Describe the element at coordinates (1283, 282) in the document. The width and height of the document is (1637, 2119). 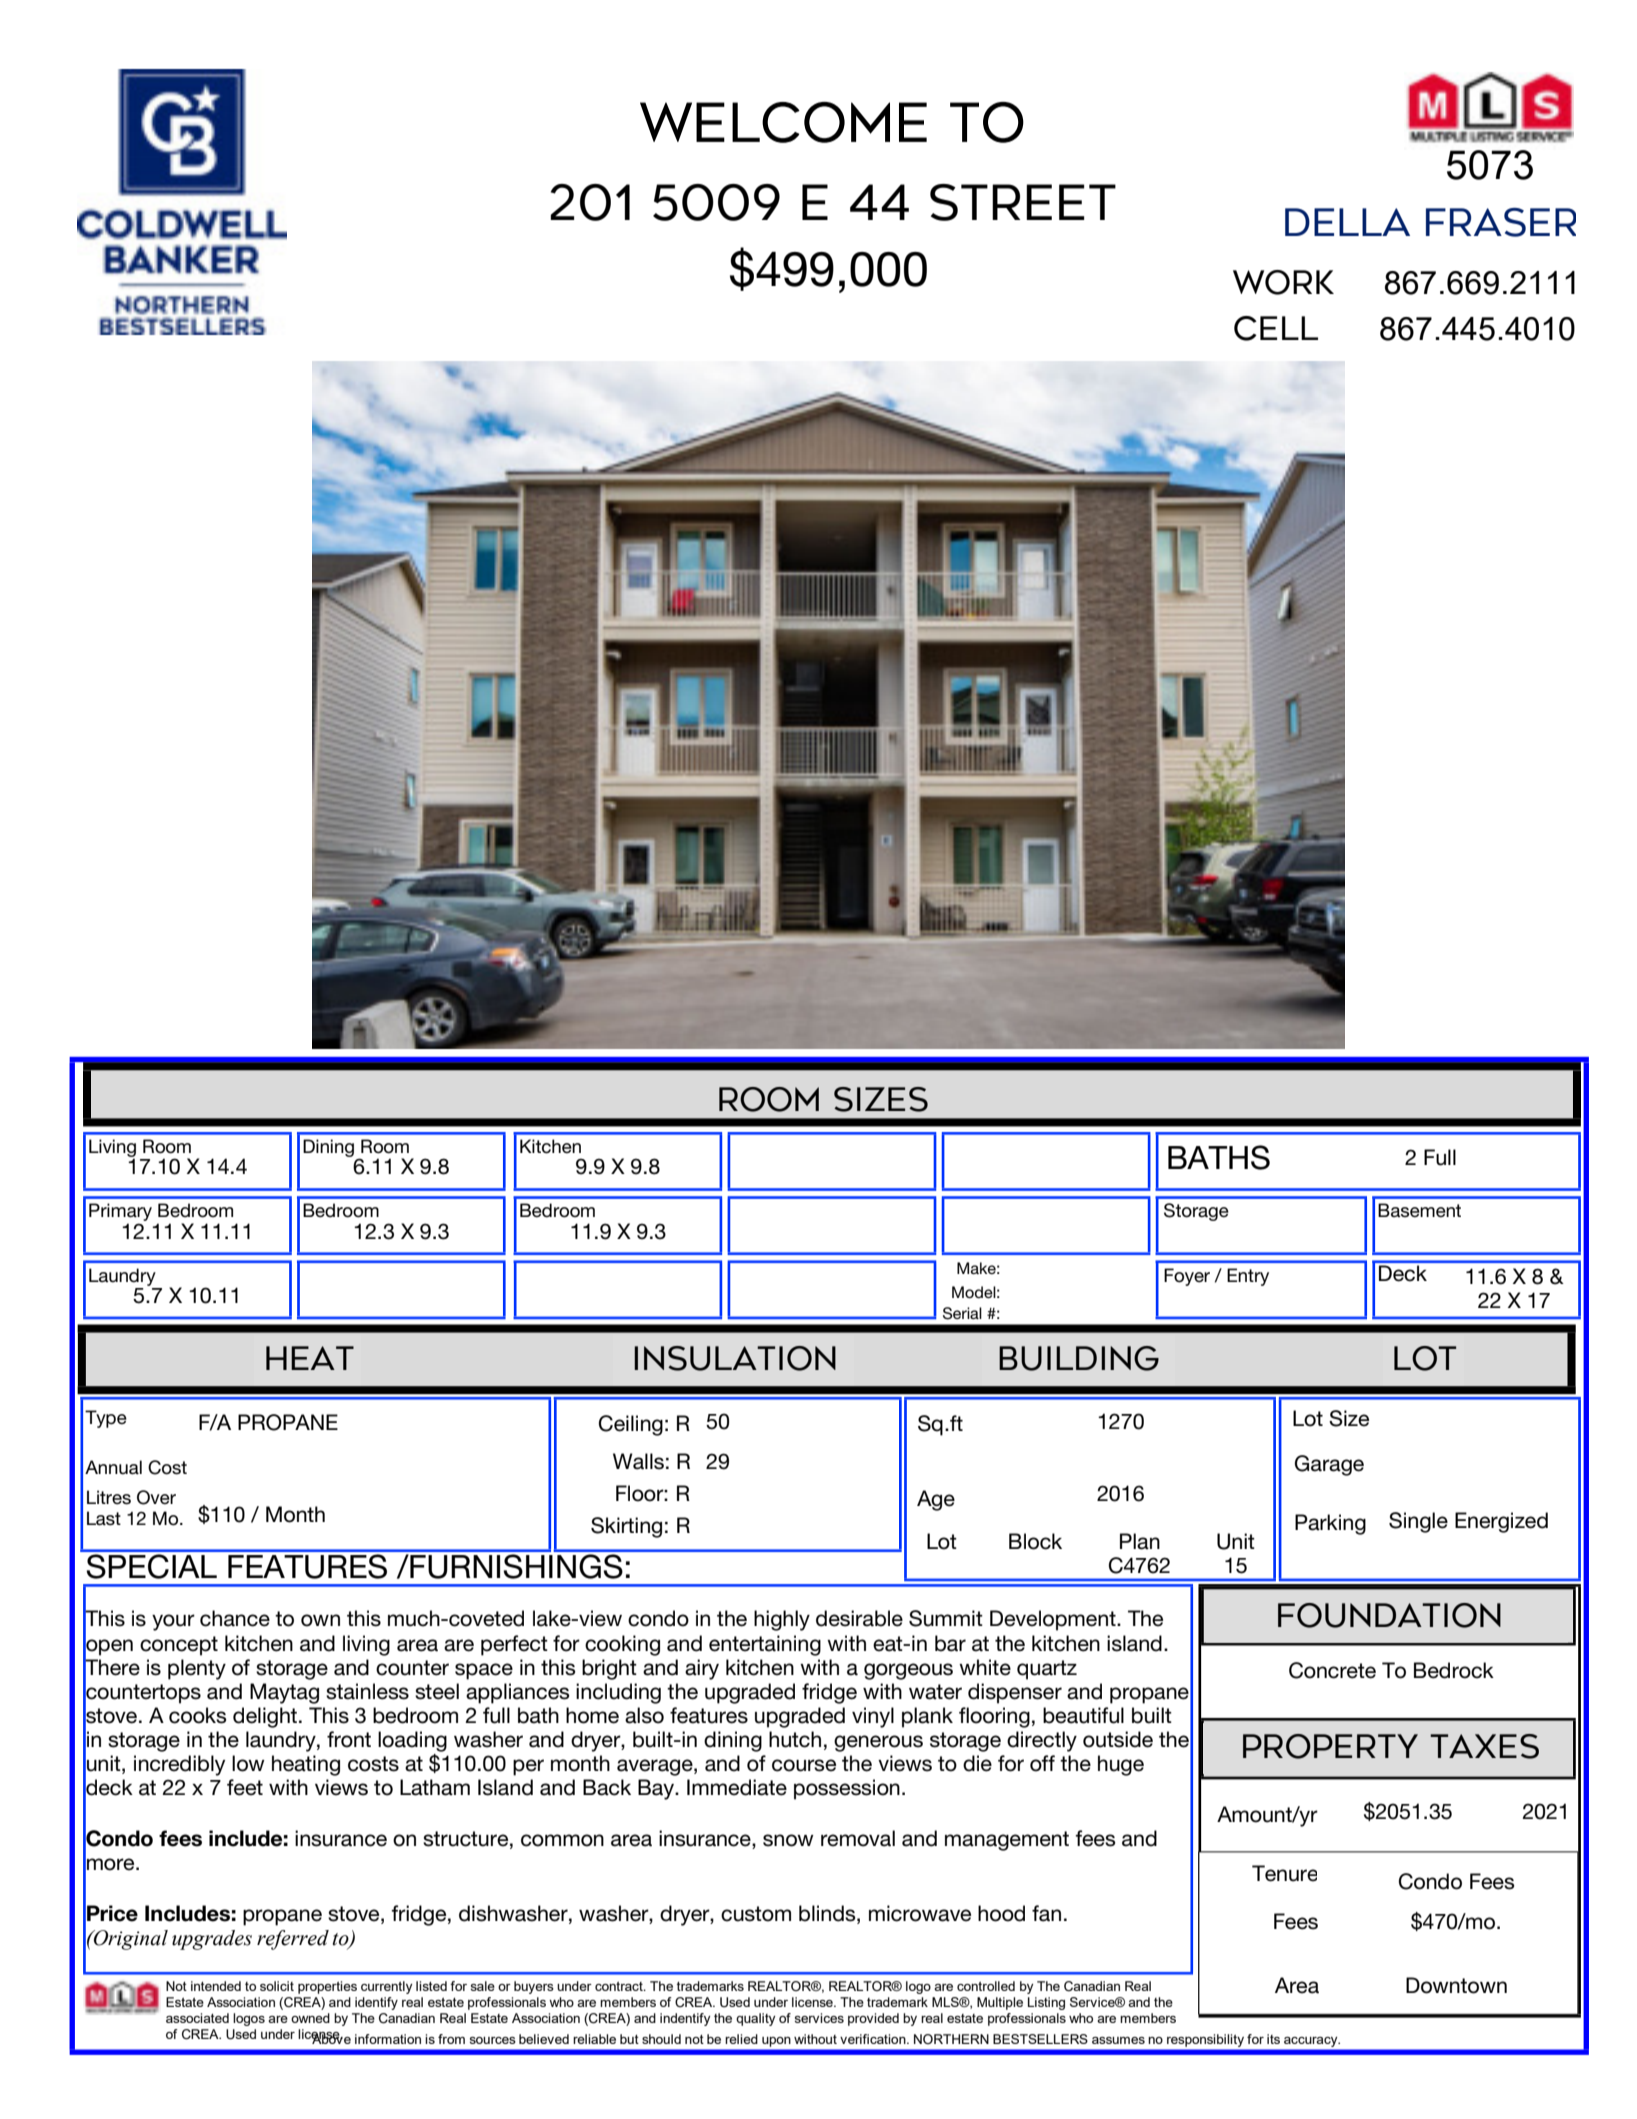
I see `WORK` at that location.
